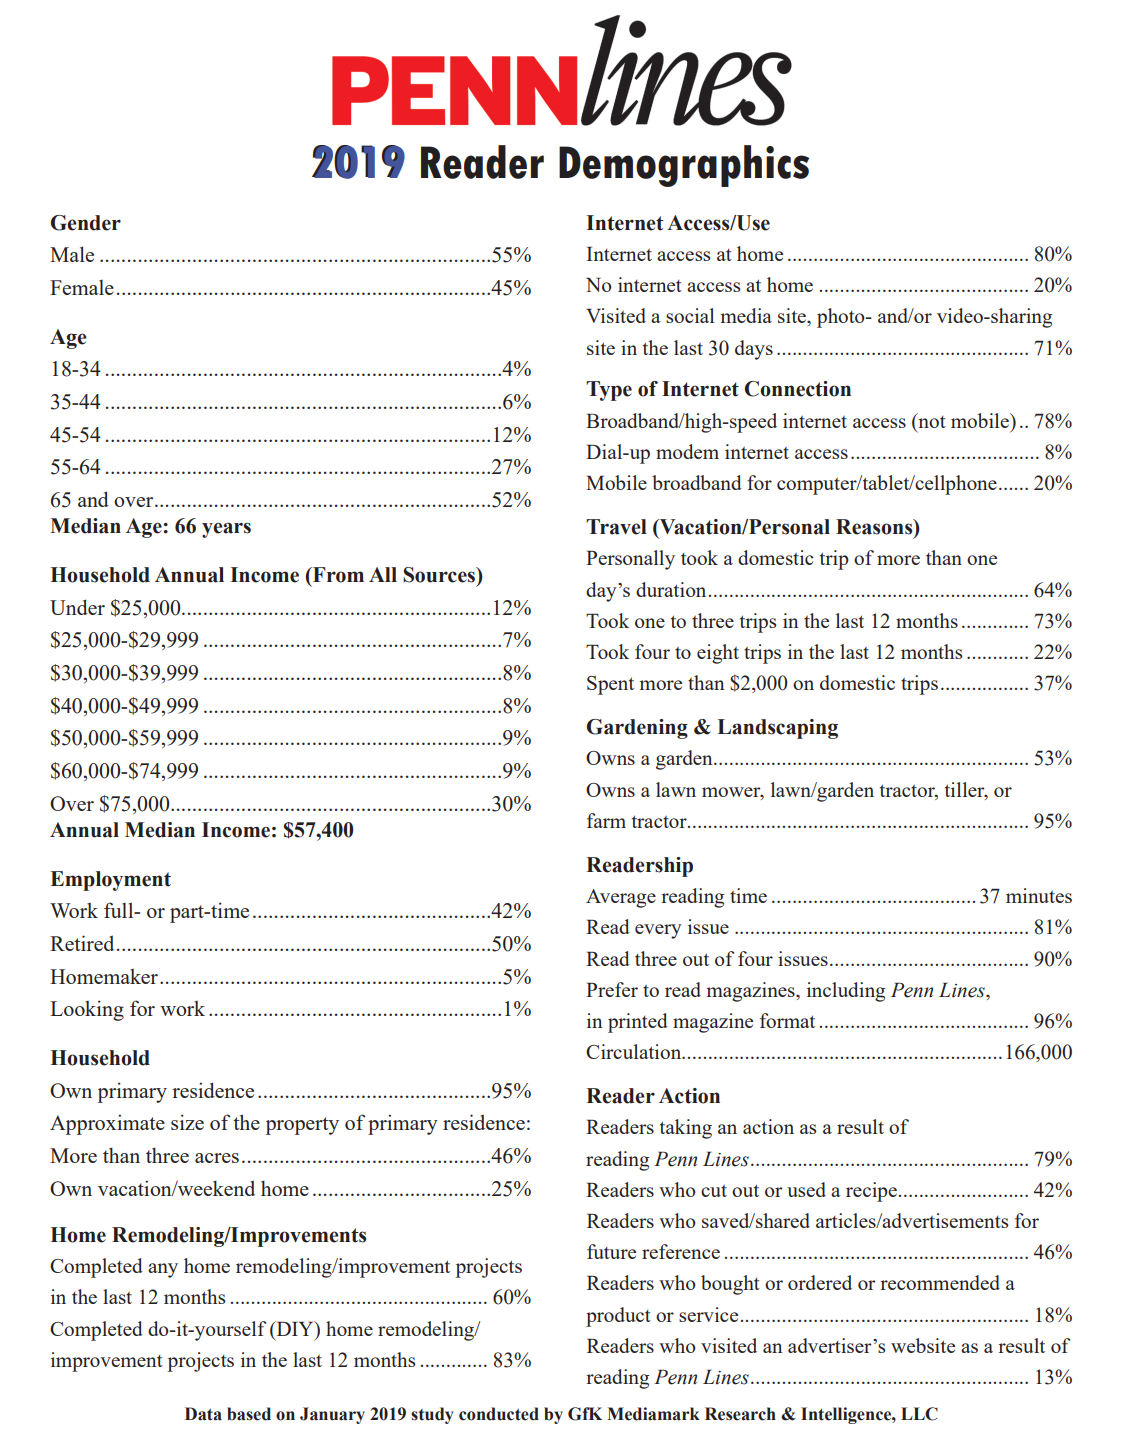 This screenshot has height=1454, width=1123. What do you see at coordinates (226, 530) in the screenshot?
I see `years` at bounding box center [226, 530].
